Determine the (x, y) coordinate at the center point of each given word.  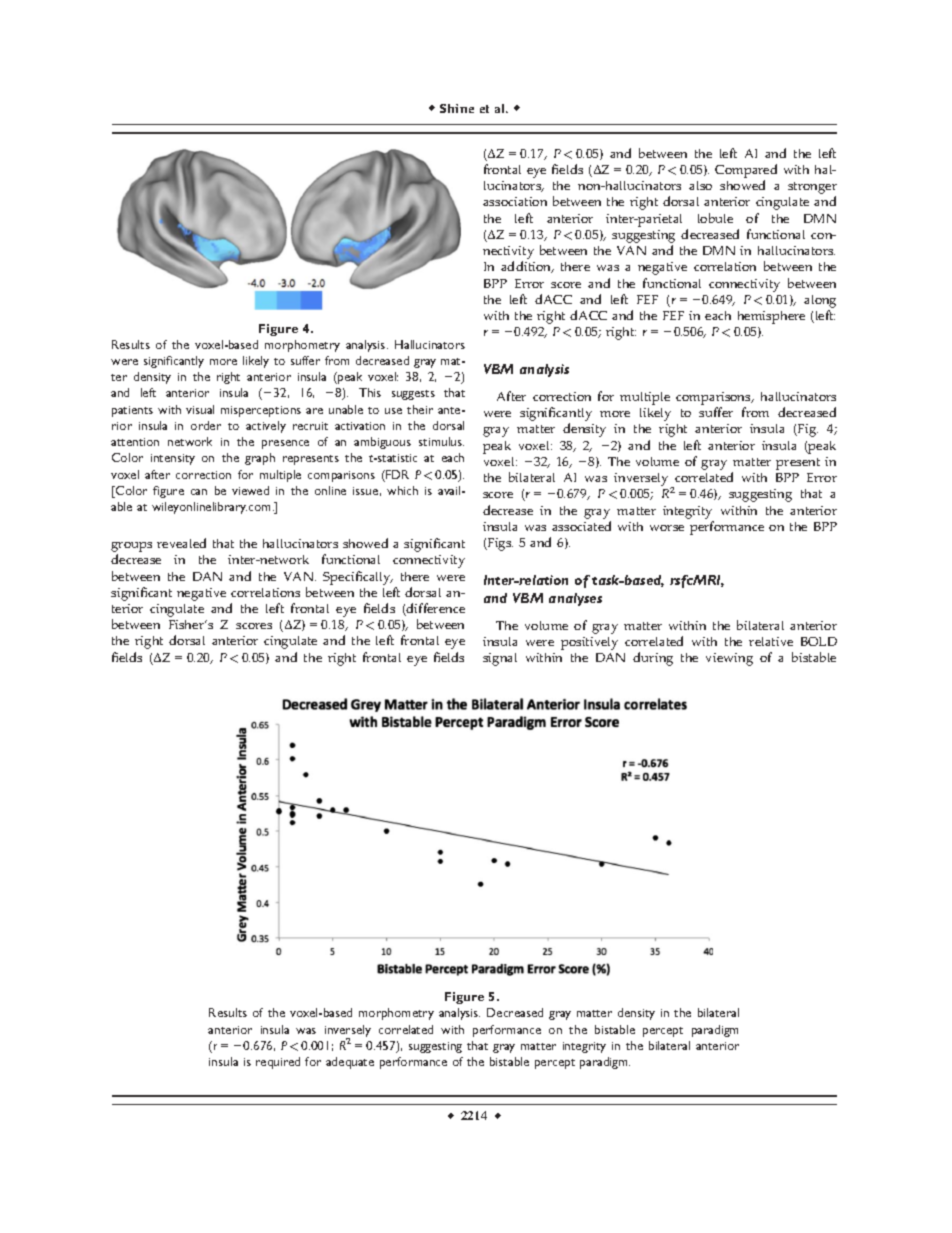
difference (435, 609)
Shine (457, 108)
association (515, 201)
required (278, 1063)
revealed (181, 543)
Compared (746, 172)
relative (771, 641)
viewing (729, 659)
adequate (350, 1063)
